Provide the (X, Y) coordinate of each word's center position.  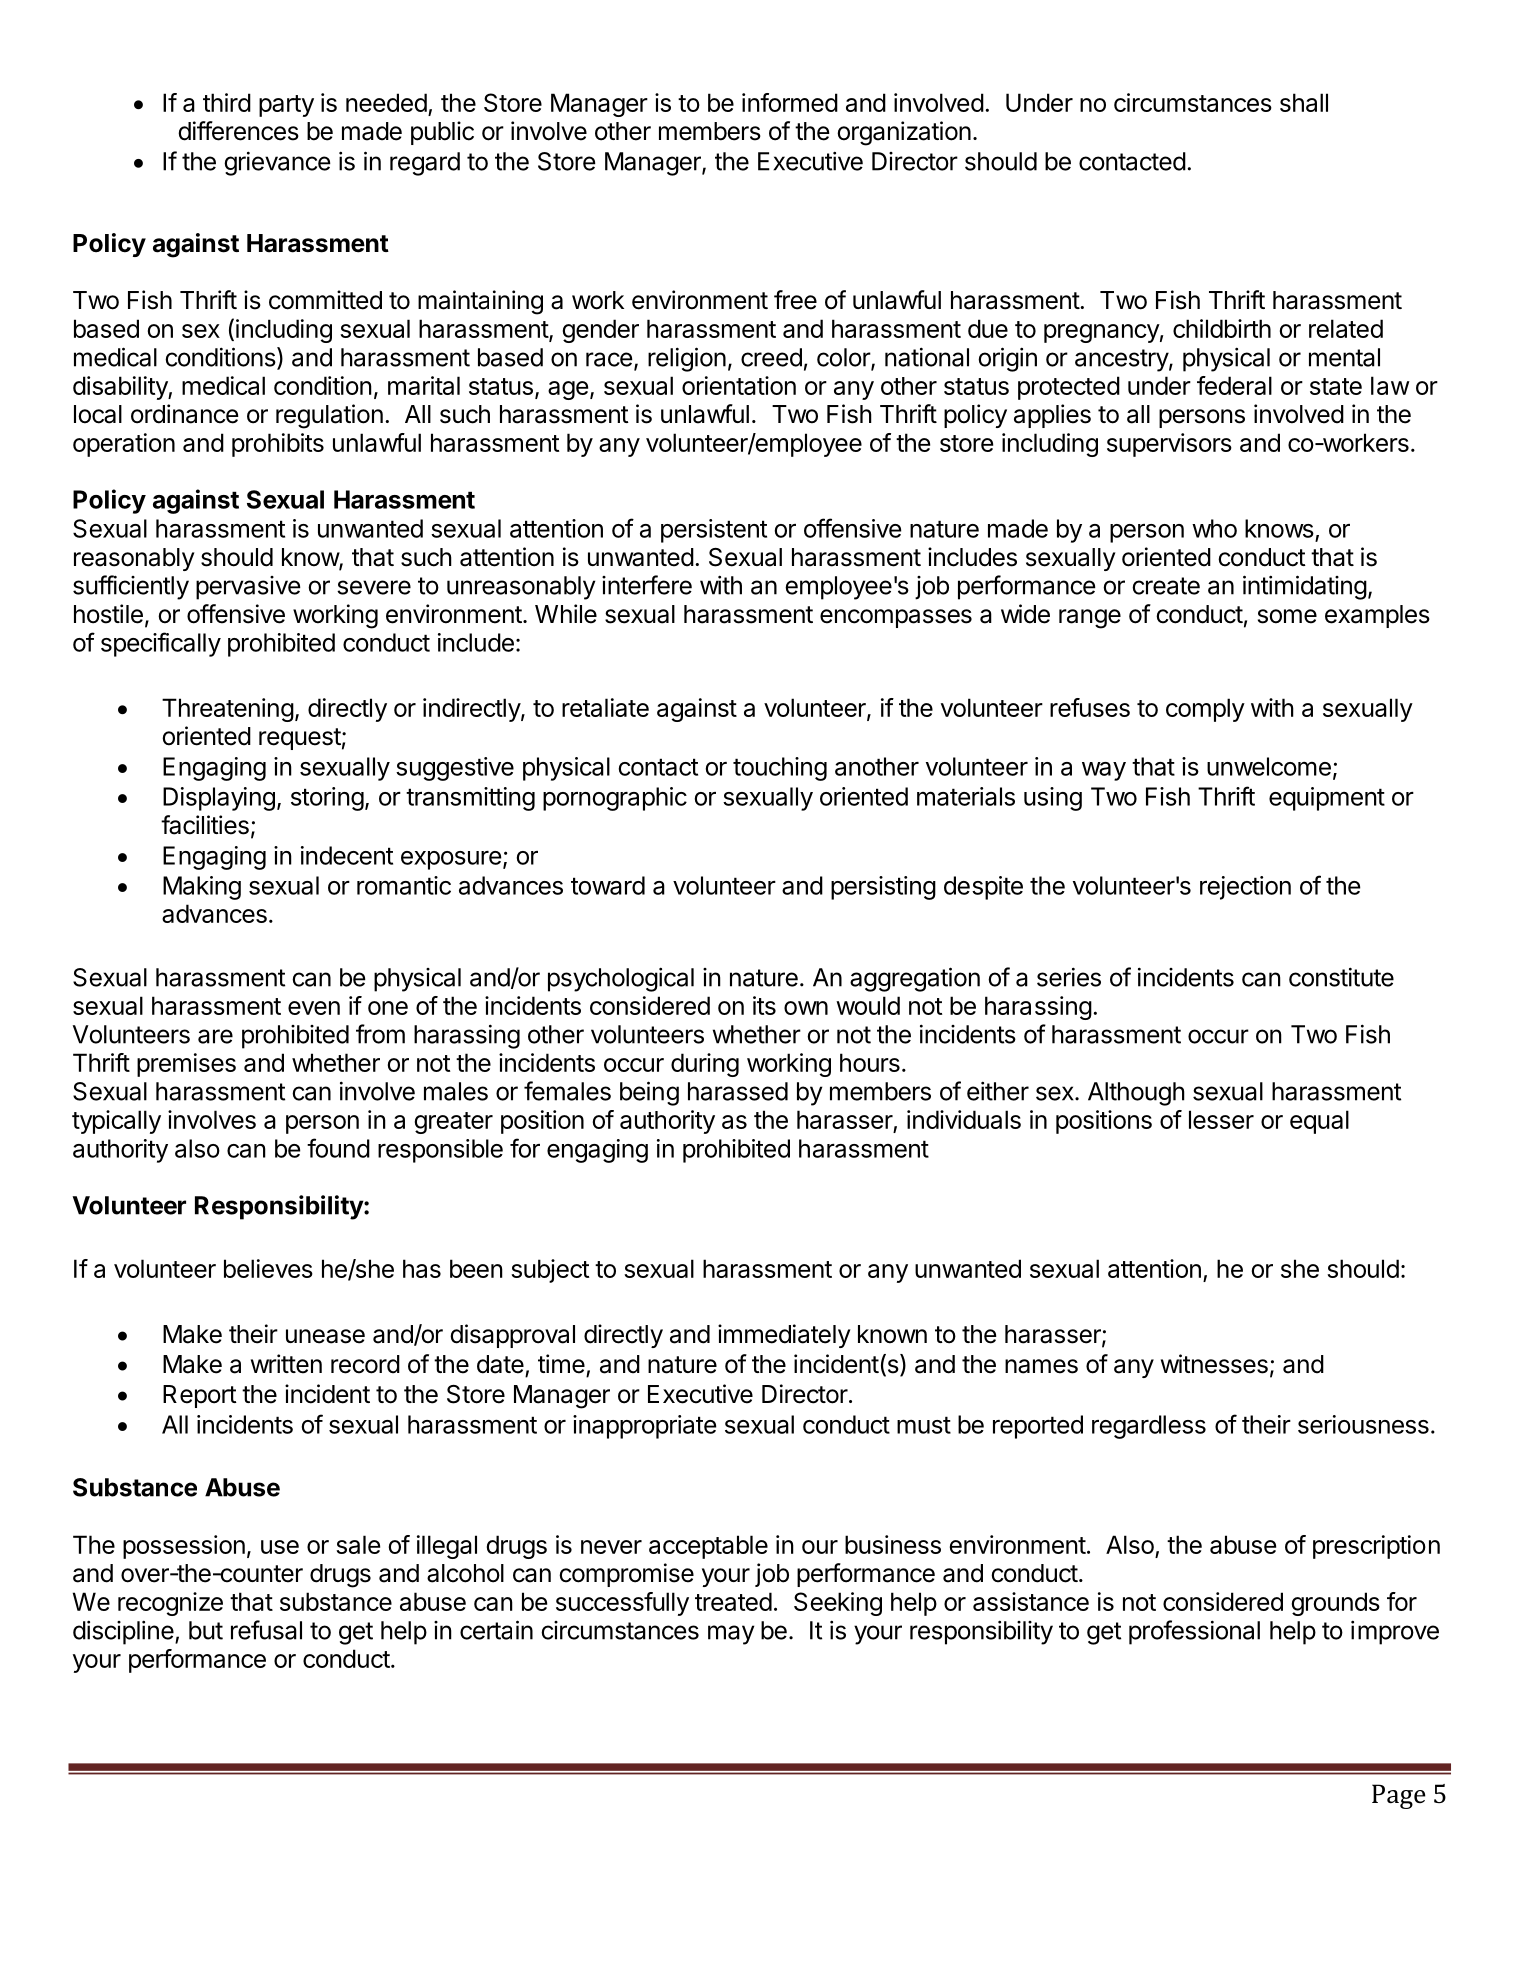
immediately (784, 1336)
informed (790, 102)
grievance (277, 163)
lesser (1221, 1119)
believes (268, 1268)
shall (1304, 102)
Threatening (228, 710)
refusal (266, 1630)
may (731, 1635)
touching (780, 769)
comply (1205, 710)
